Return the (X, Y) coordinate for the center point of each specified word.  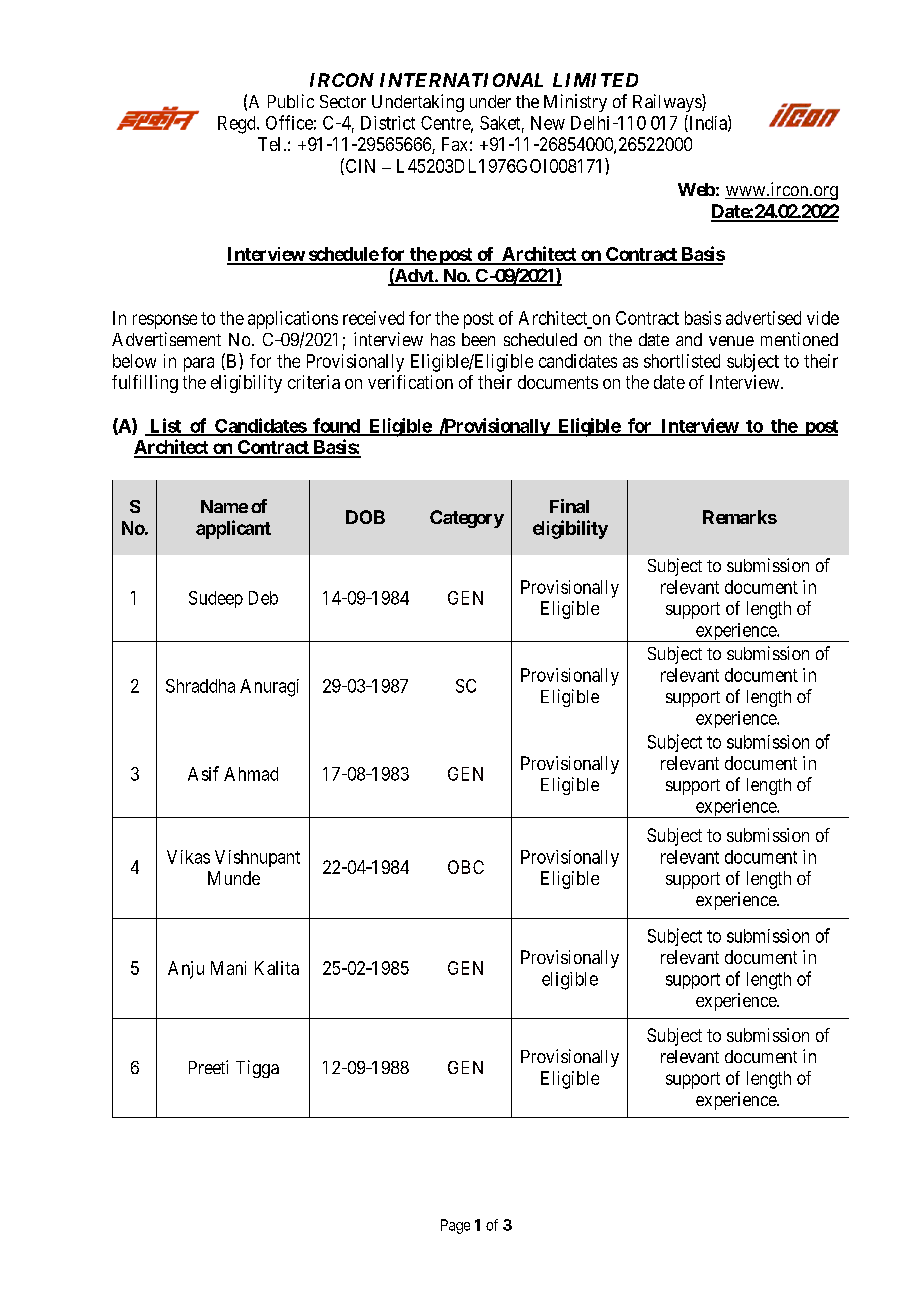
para (199, 364)
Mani (228, 968)
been (478, 339)
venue (731, 341)
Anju (186, 970)
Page (455, 1226)
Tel (269, 144)
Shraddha (200, 686)
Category (467, 519)
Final (569, 506)
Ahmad (251, 774)
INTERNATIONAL (461, 80)
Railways (668, 103)
